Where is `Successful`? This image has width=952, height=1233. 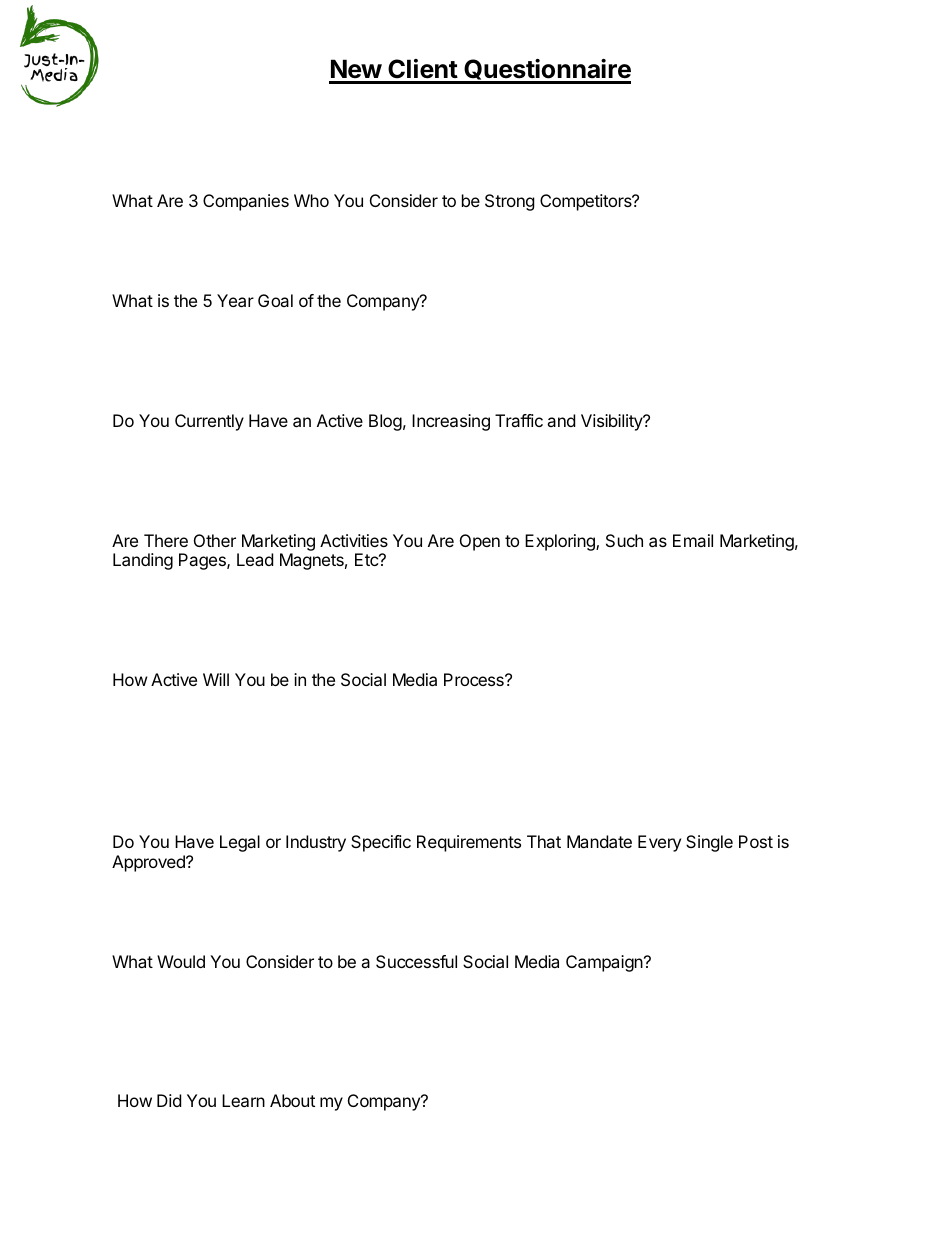
Successful is located at coordinates (416, 961).
